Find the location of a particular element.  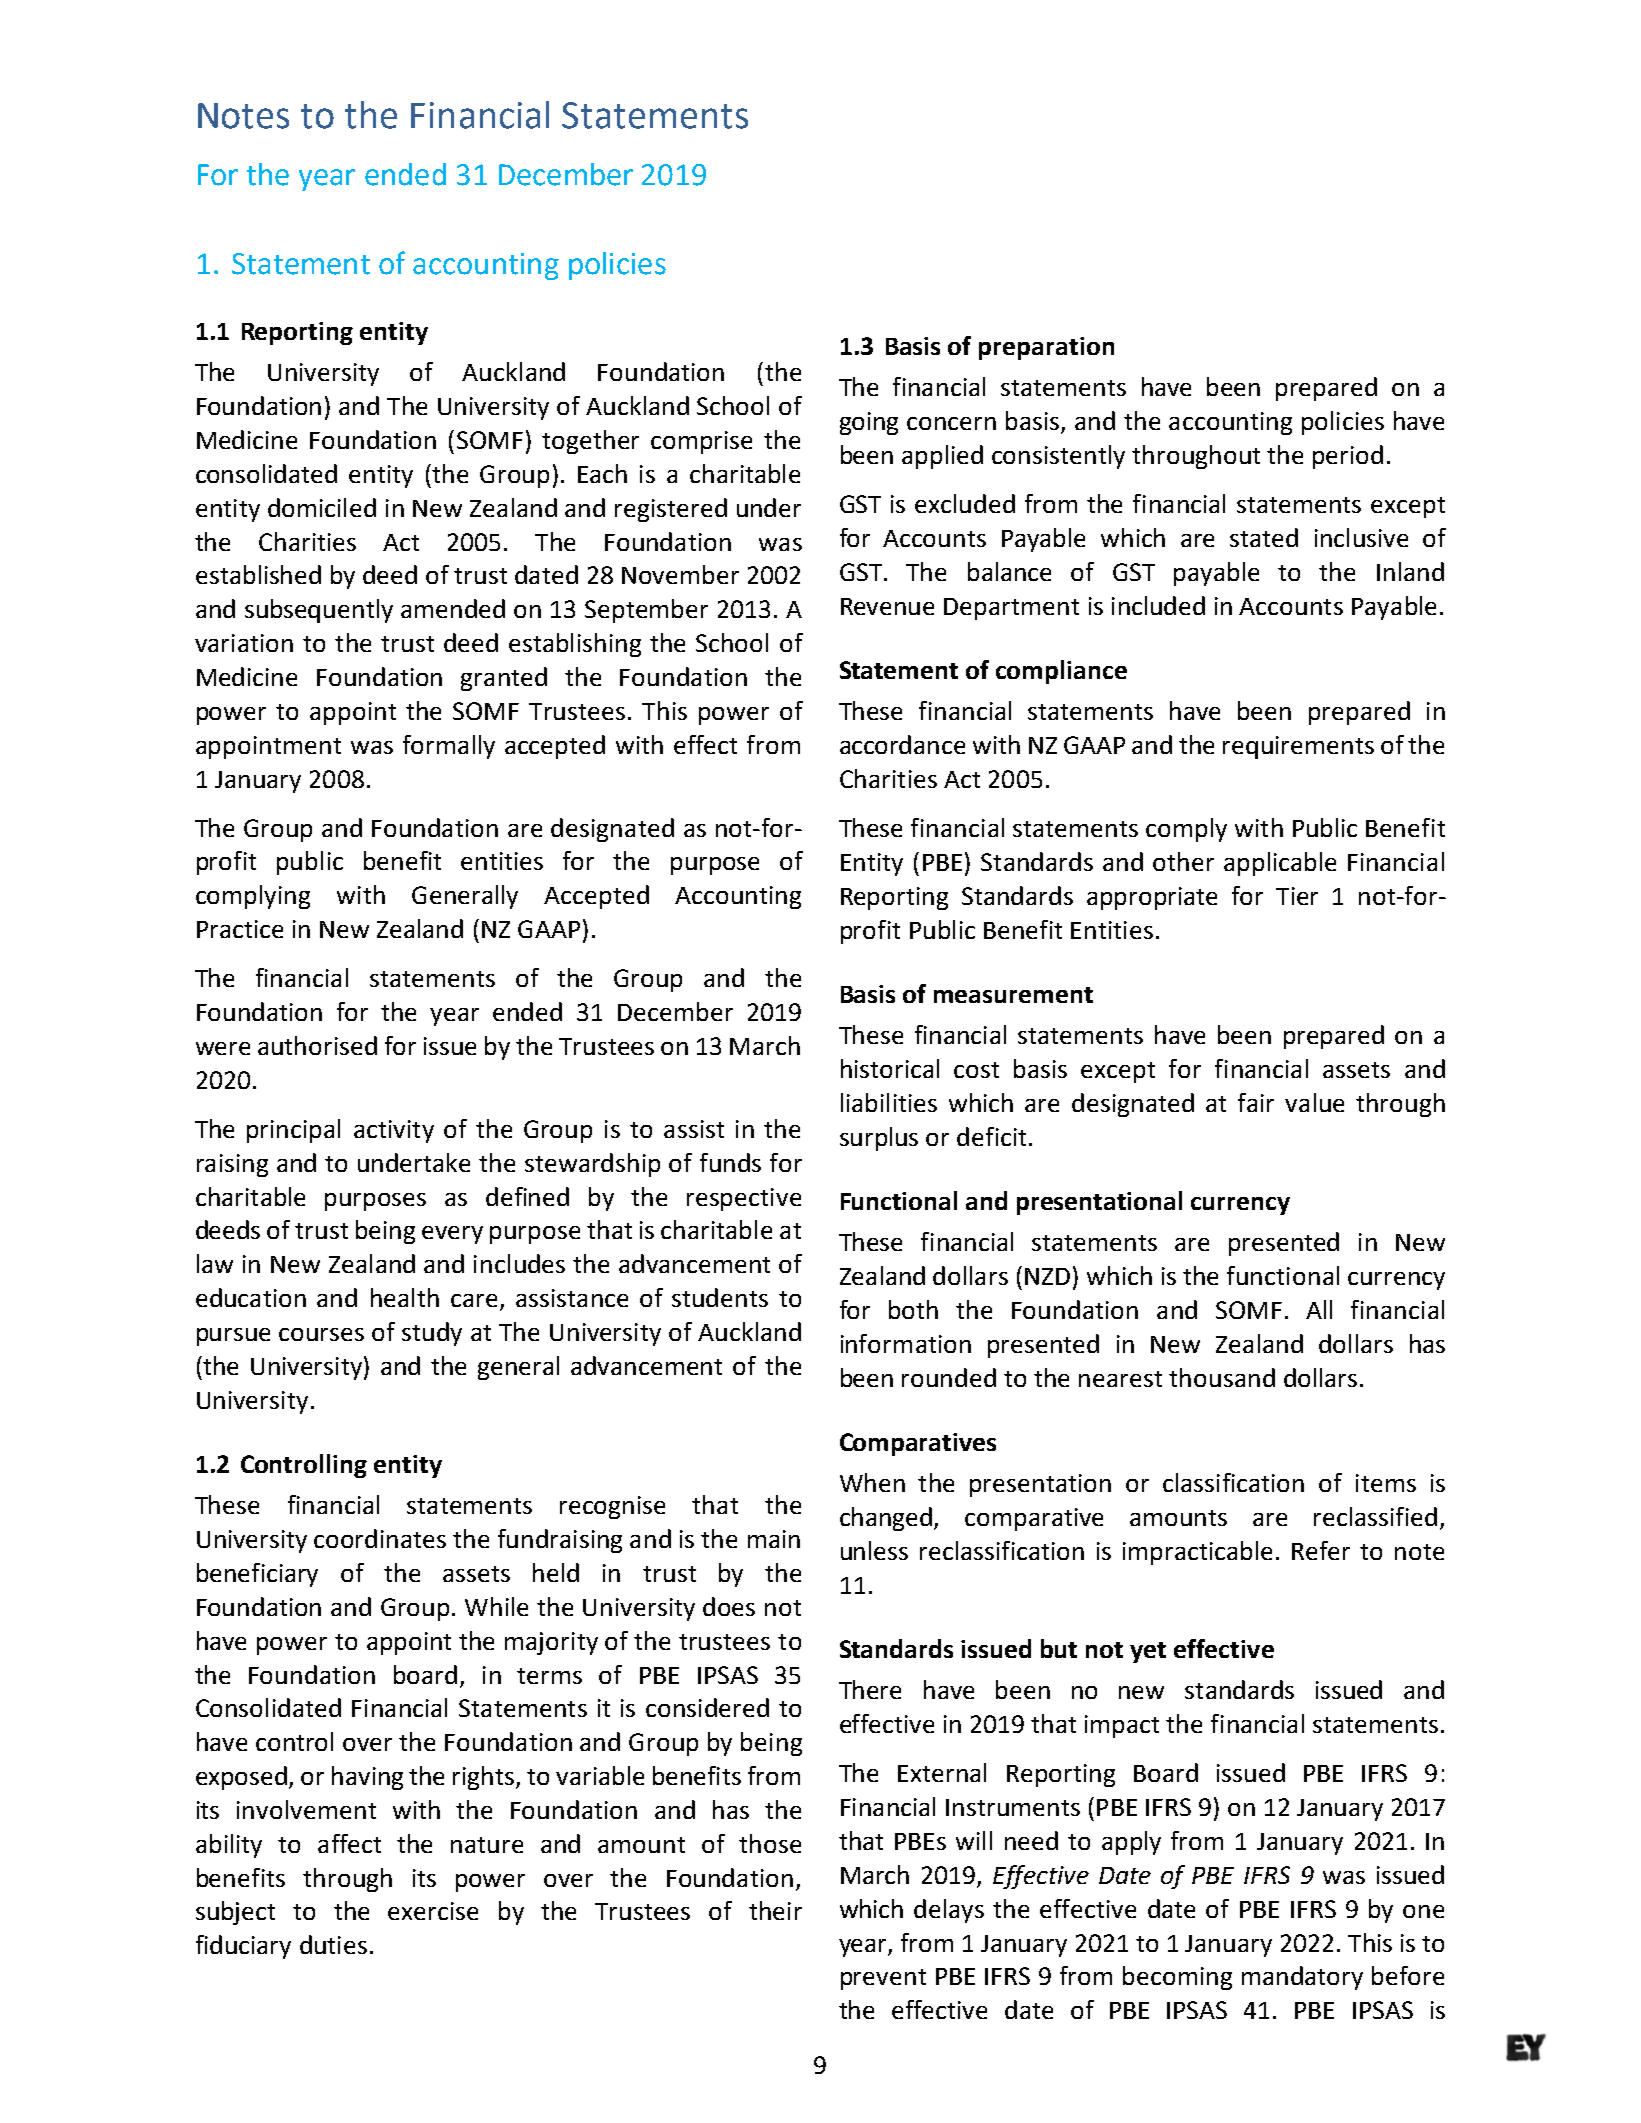

Refer is located at coordinates (1321, 1550).
